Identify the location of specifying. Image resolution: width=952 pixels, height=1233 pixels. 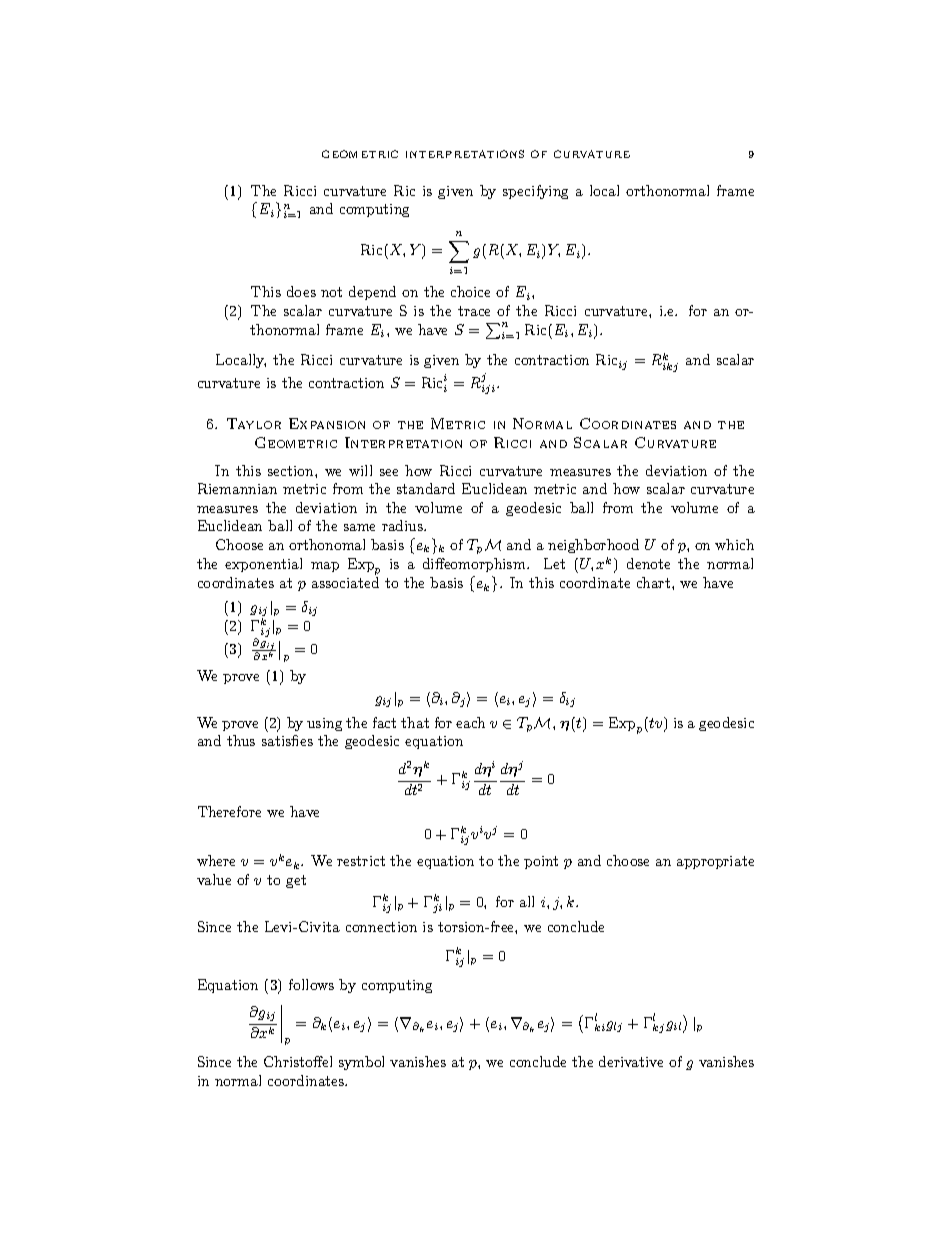
(535, 192).
